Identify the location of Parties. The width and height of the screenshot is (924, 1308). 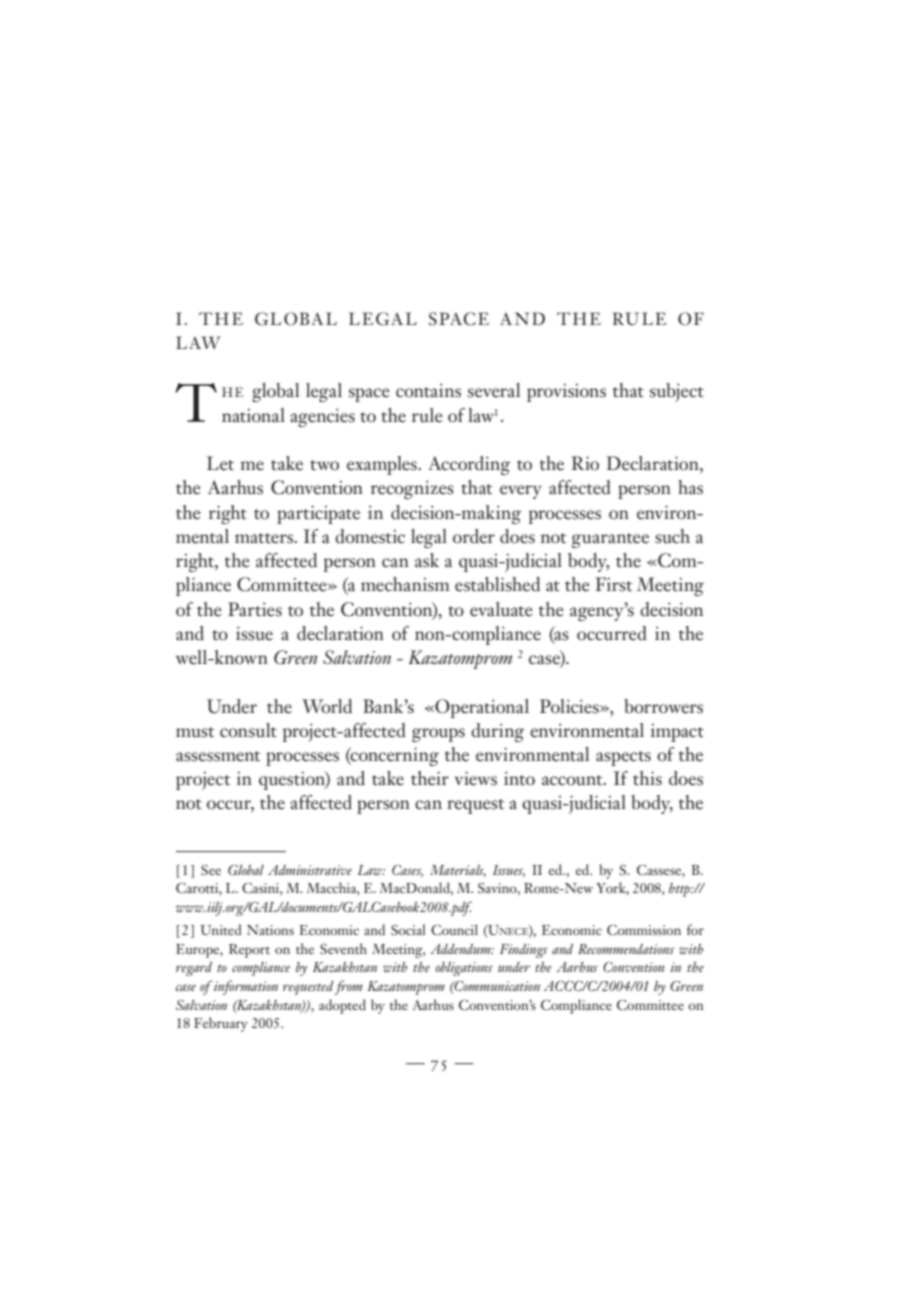
(255, 609).
